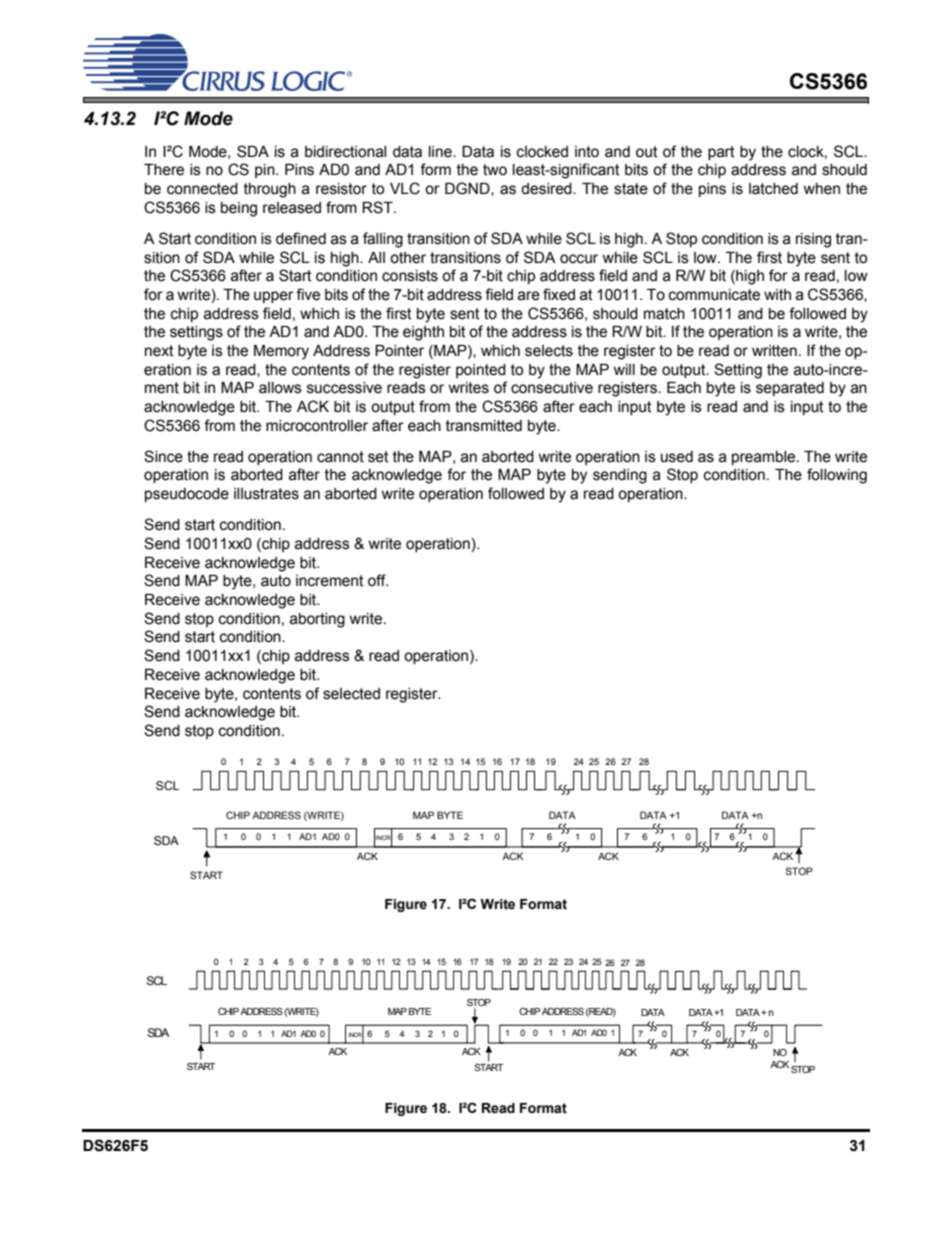 This screenshot has width=952, height=1233. Describe the element at coordinates (266, 494) in the screenshot. I see `illustrates` at that location.
